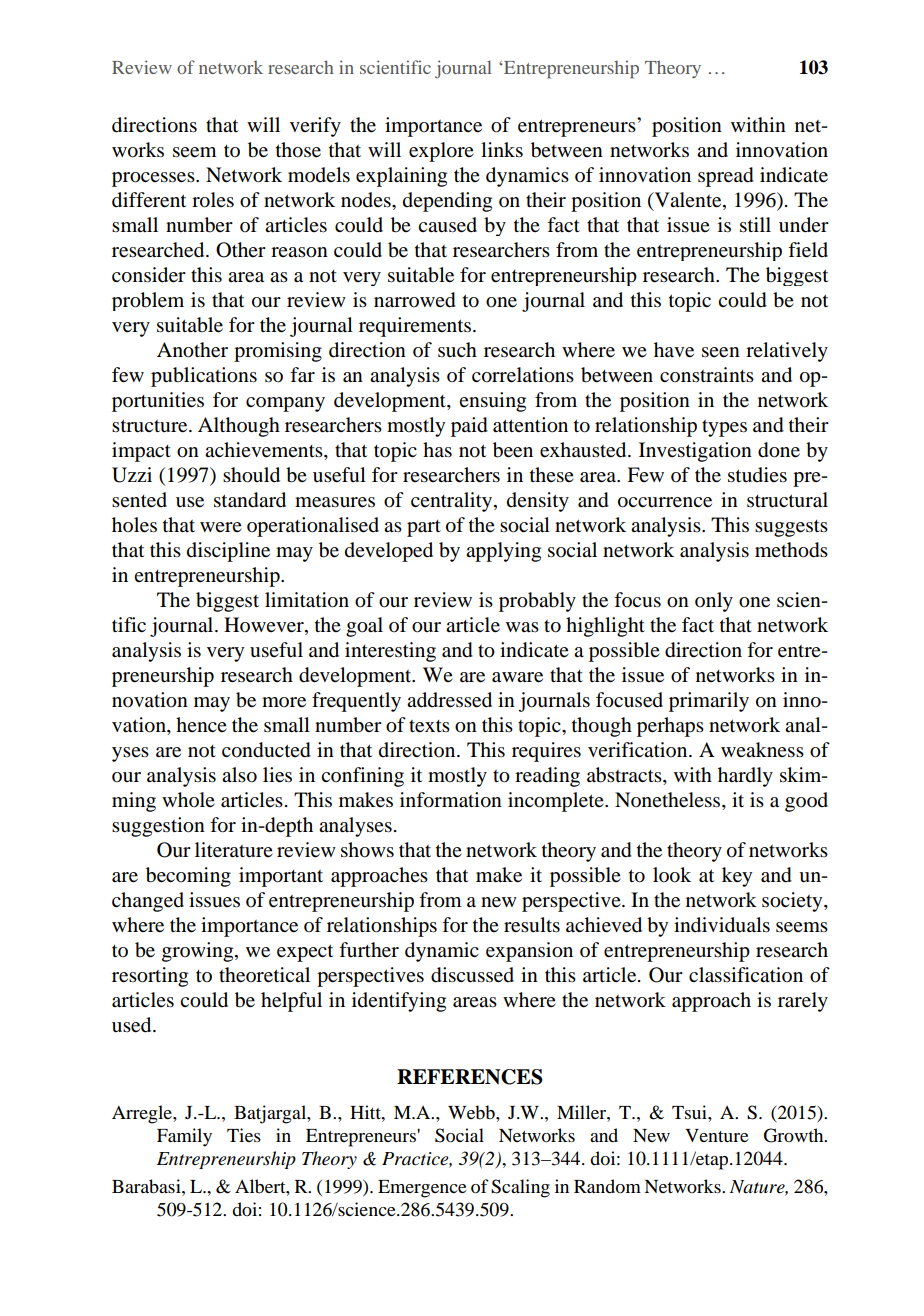 The height and width of the screenshot is (1316, 924). I want to click on publications, so click(204, 377).
